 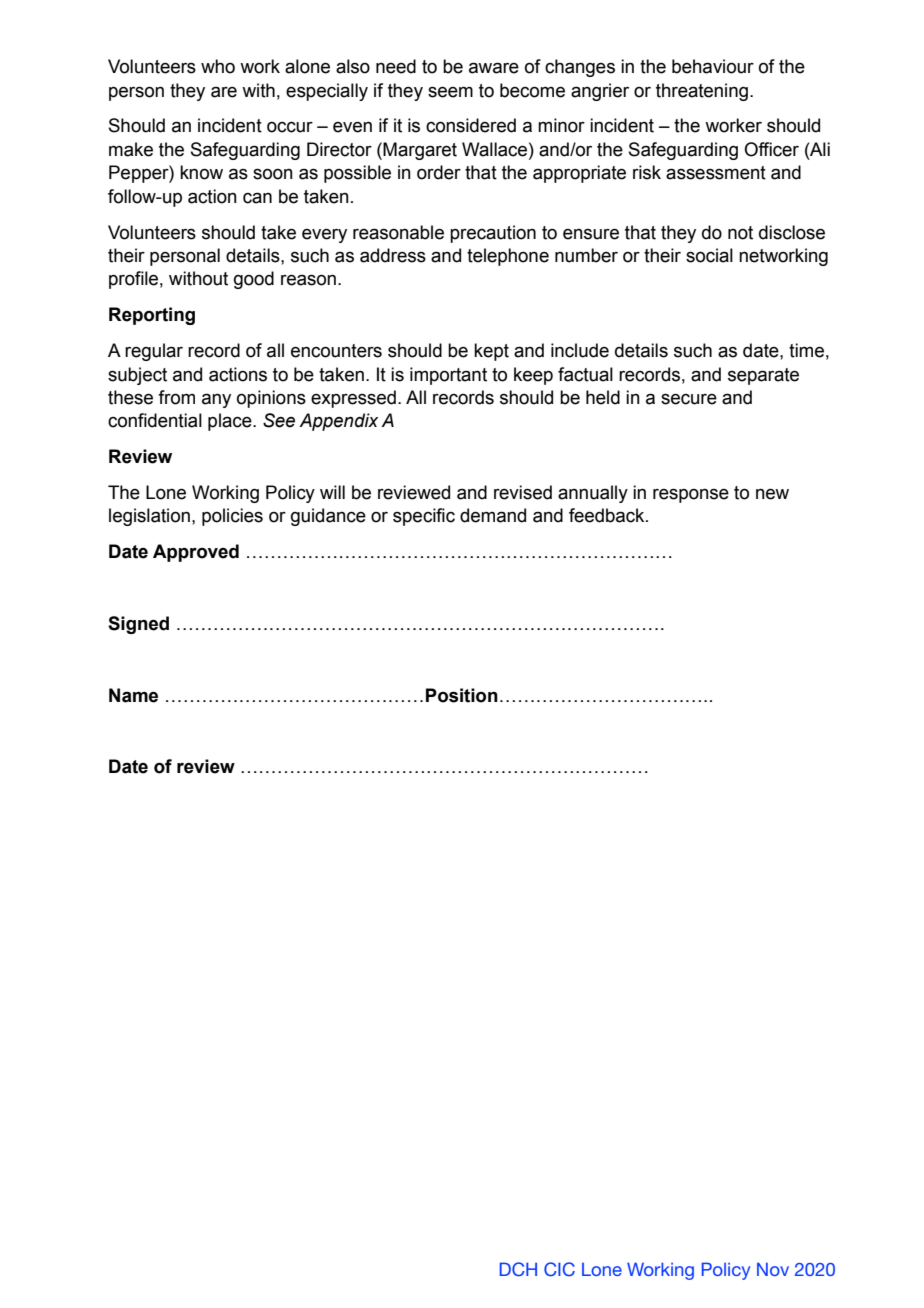 What do you see at coordinates (773, 1269) in the image?
I see `Nov` at bounding box center [773, 1269].
